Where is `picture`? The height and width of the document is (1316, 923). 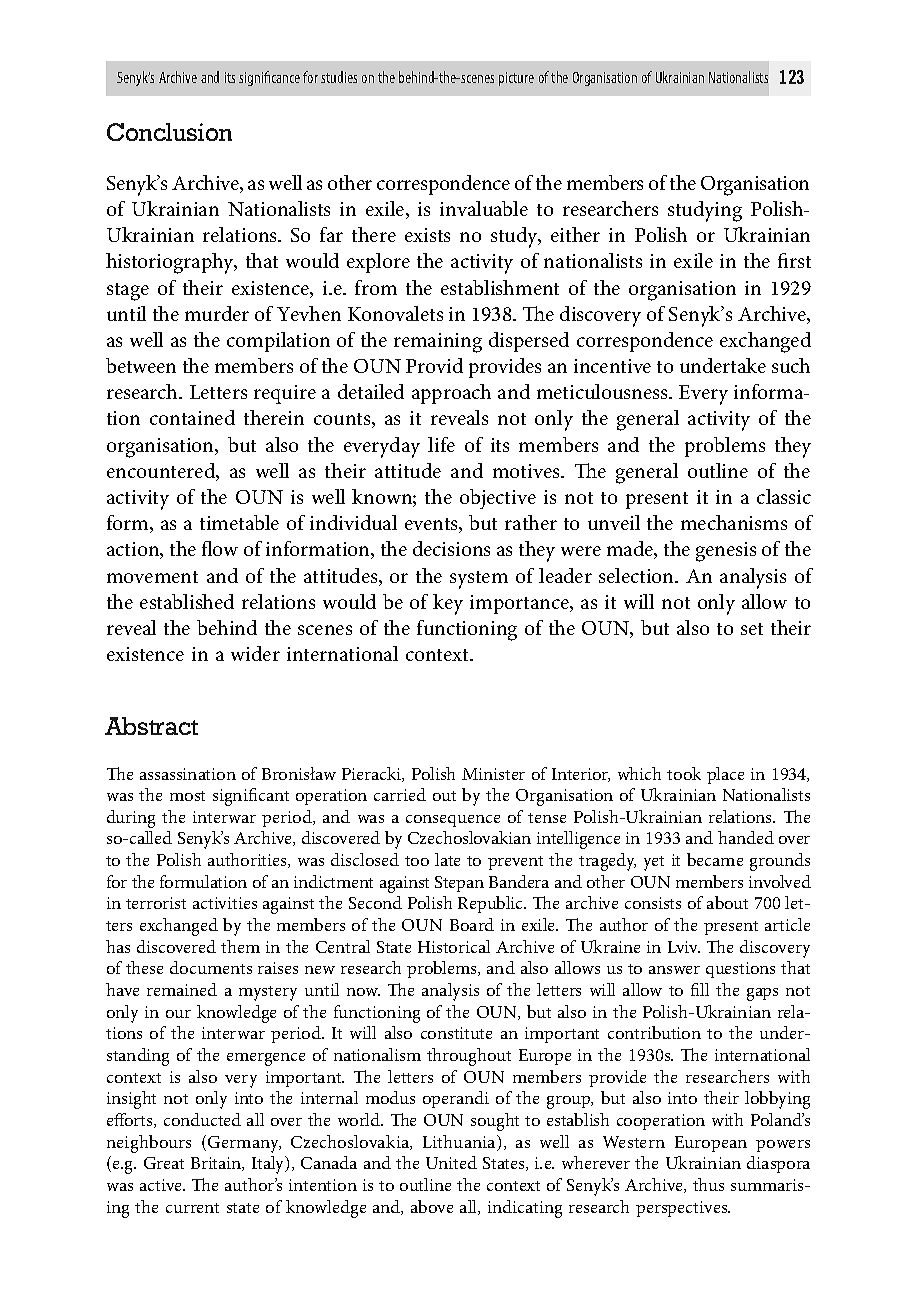 picture is located at coordinates (516, 79).
